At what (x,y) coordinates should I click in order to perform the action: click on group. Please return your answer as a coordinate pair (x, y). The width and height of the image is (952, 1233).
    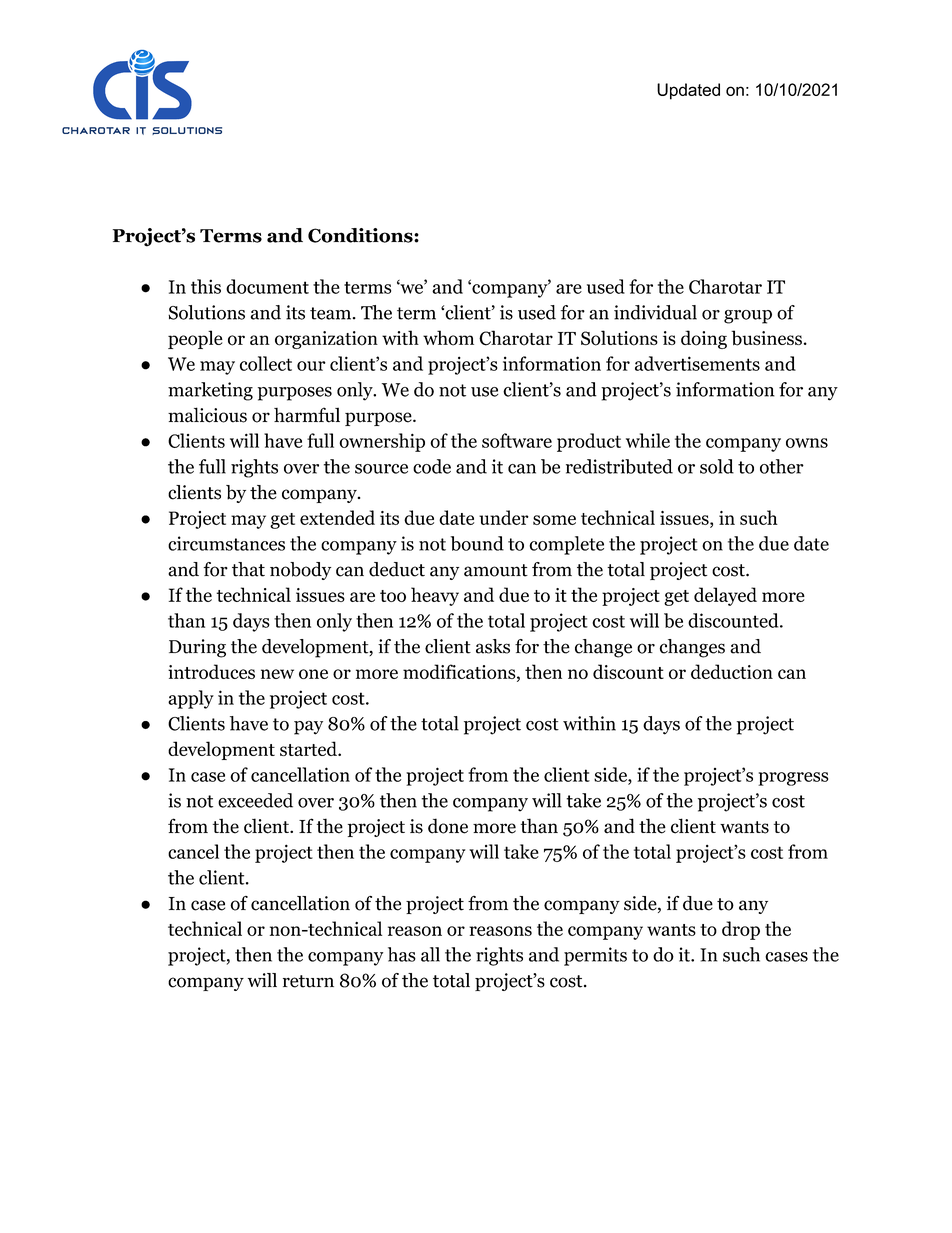
    Looking at the image, I should click on (748, 317).
